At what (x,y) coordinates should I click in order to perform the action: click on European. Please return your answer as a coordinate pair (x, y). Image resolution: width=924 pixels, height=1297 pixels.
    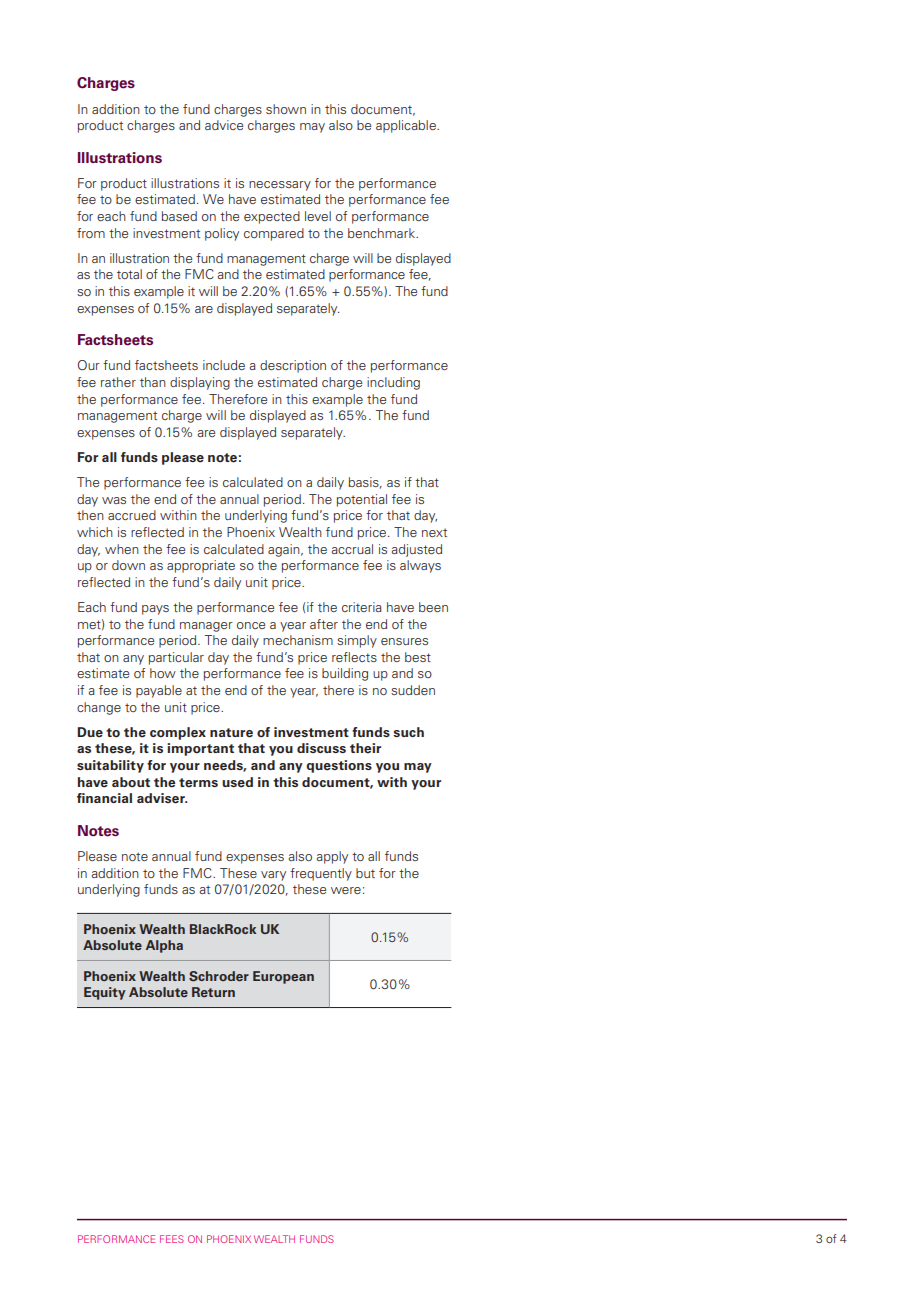
    Looking at the image, I should click on (283, 977).
